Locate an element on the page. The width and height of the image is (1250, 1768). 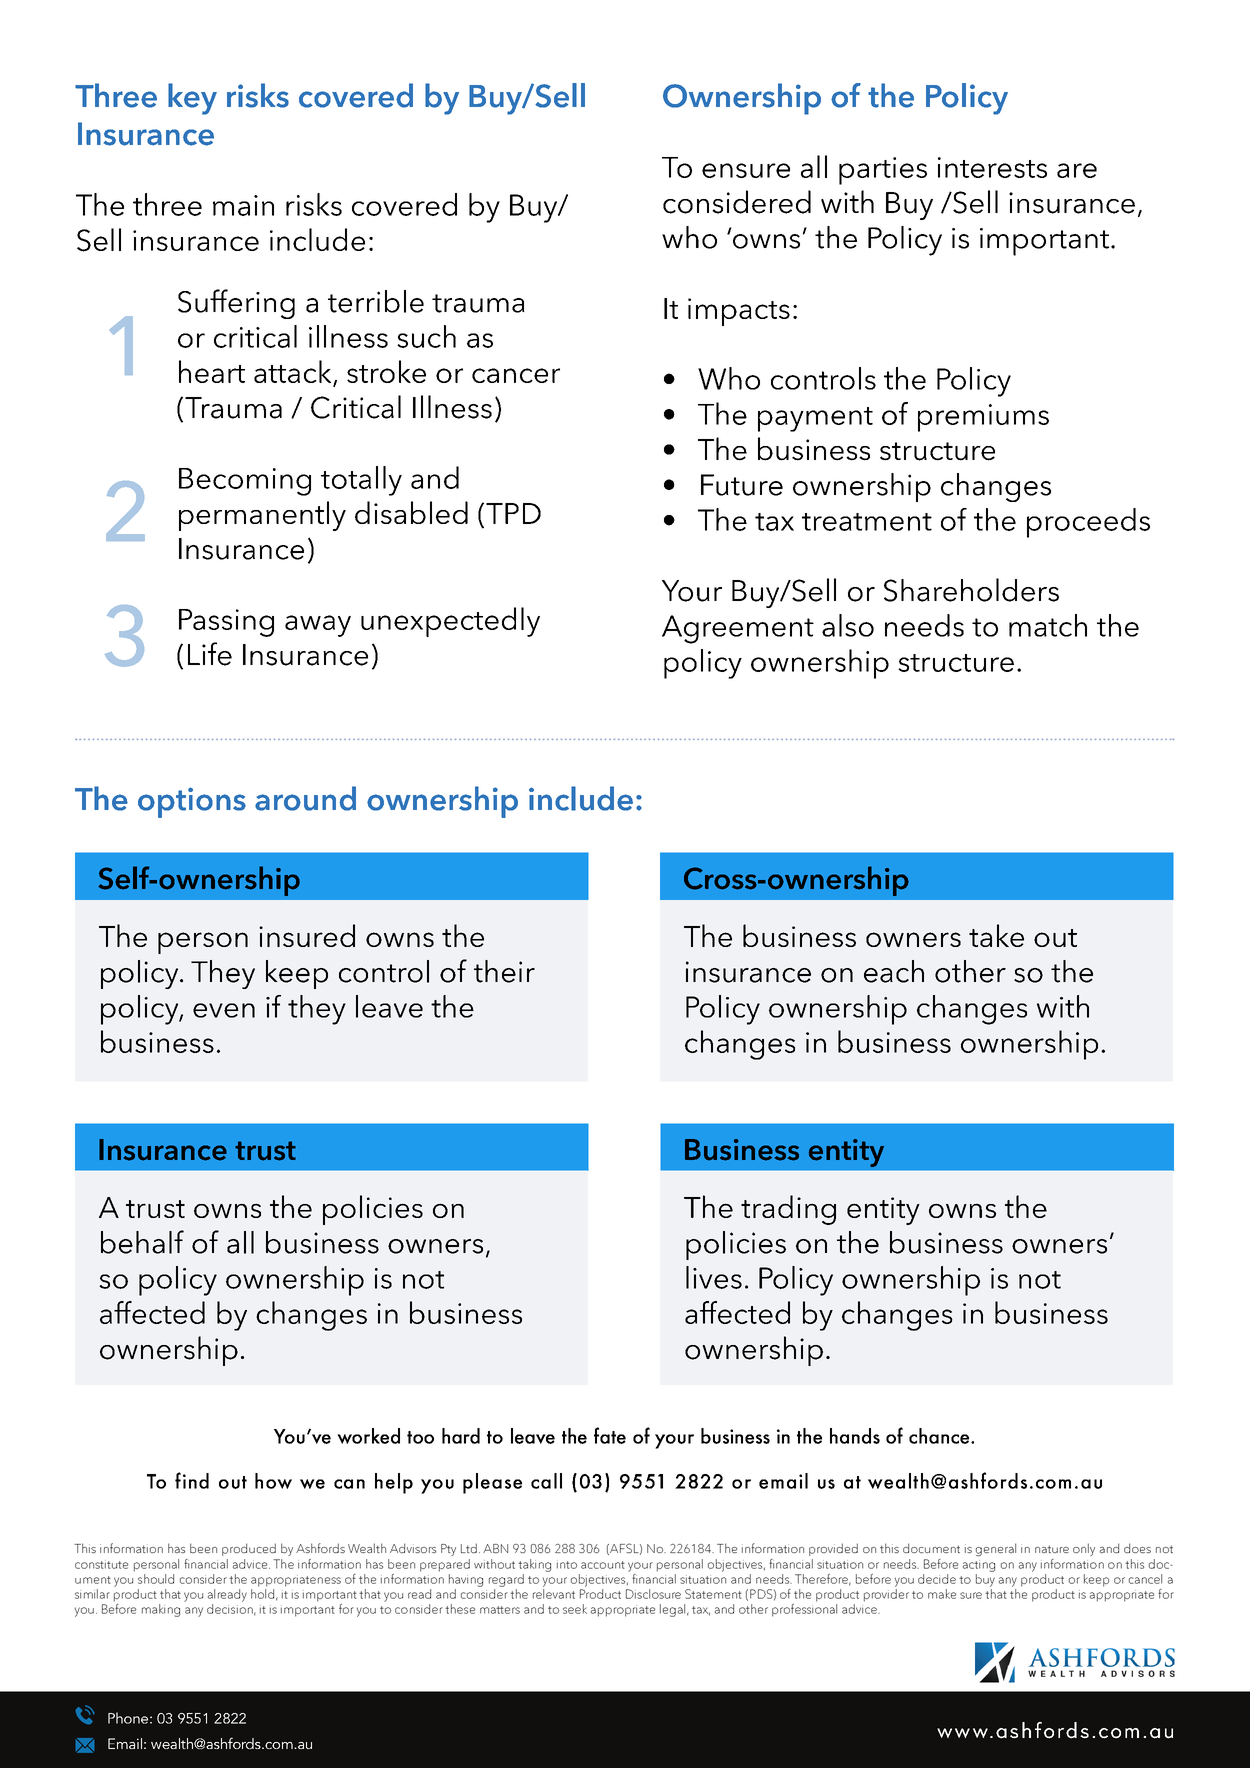
options is located at coordinates (192, 802).
